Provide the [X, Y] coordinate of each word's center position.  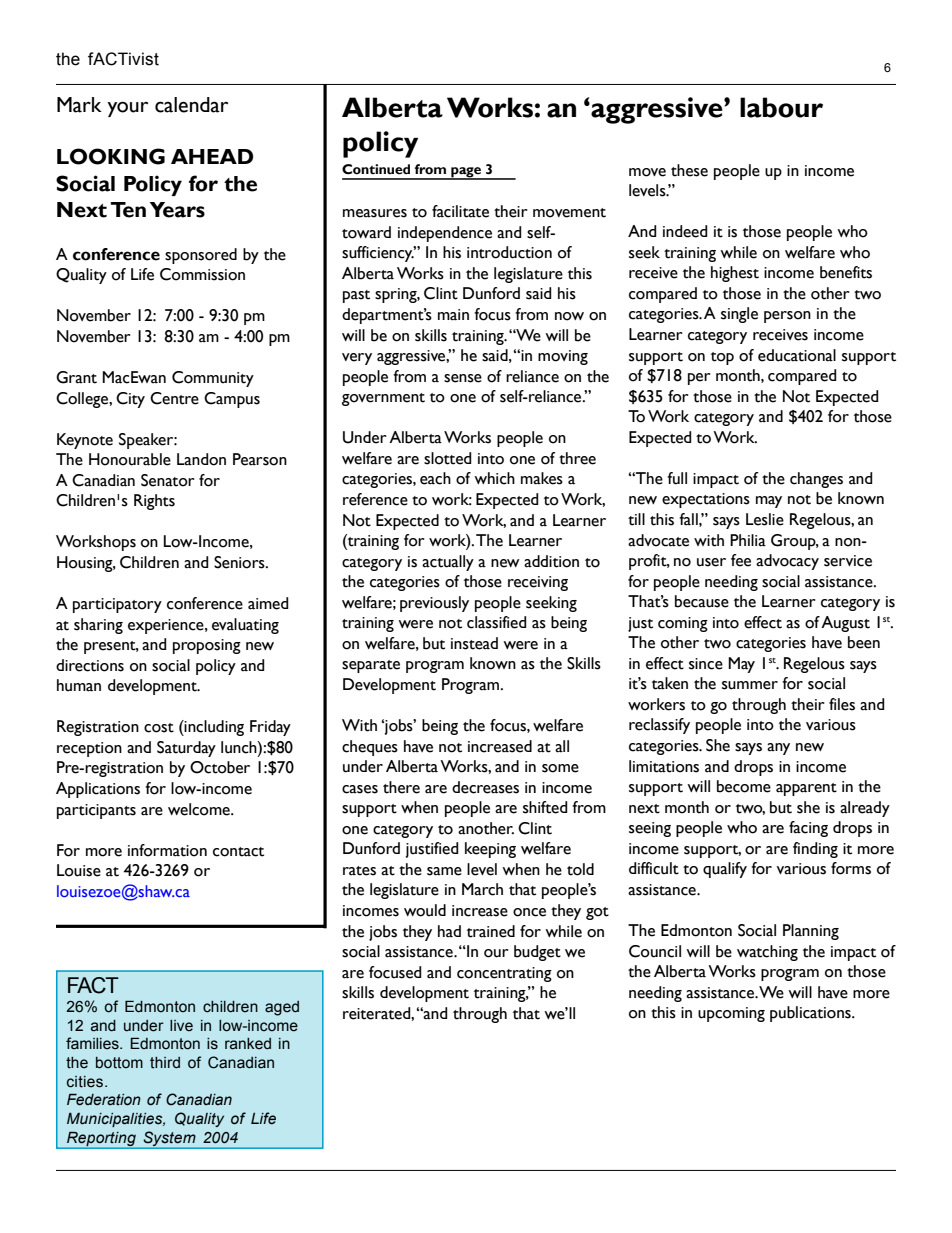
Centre [174, 398]
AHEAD [212, 156]
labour [781, 107]
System [169, 1139]
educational [797, 355]
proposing [207, 646]
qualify [725, 870]
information [167, 850]
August [845, 624]
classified [497, 622]
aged [282, 1008]
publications [811, 1014]
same [444, 871]
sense [463, 378]
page [466, 173]
